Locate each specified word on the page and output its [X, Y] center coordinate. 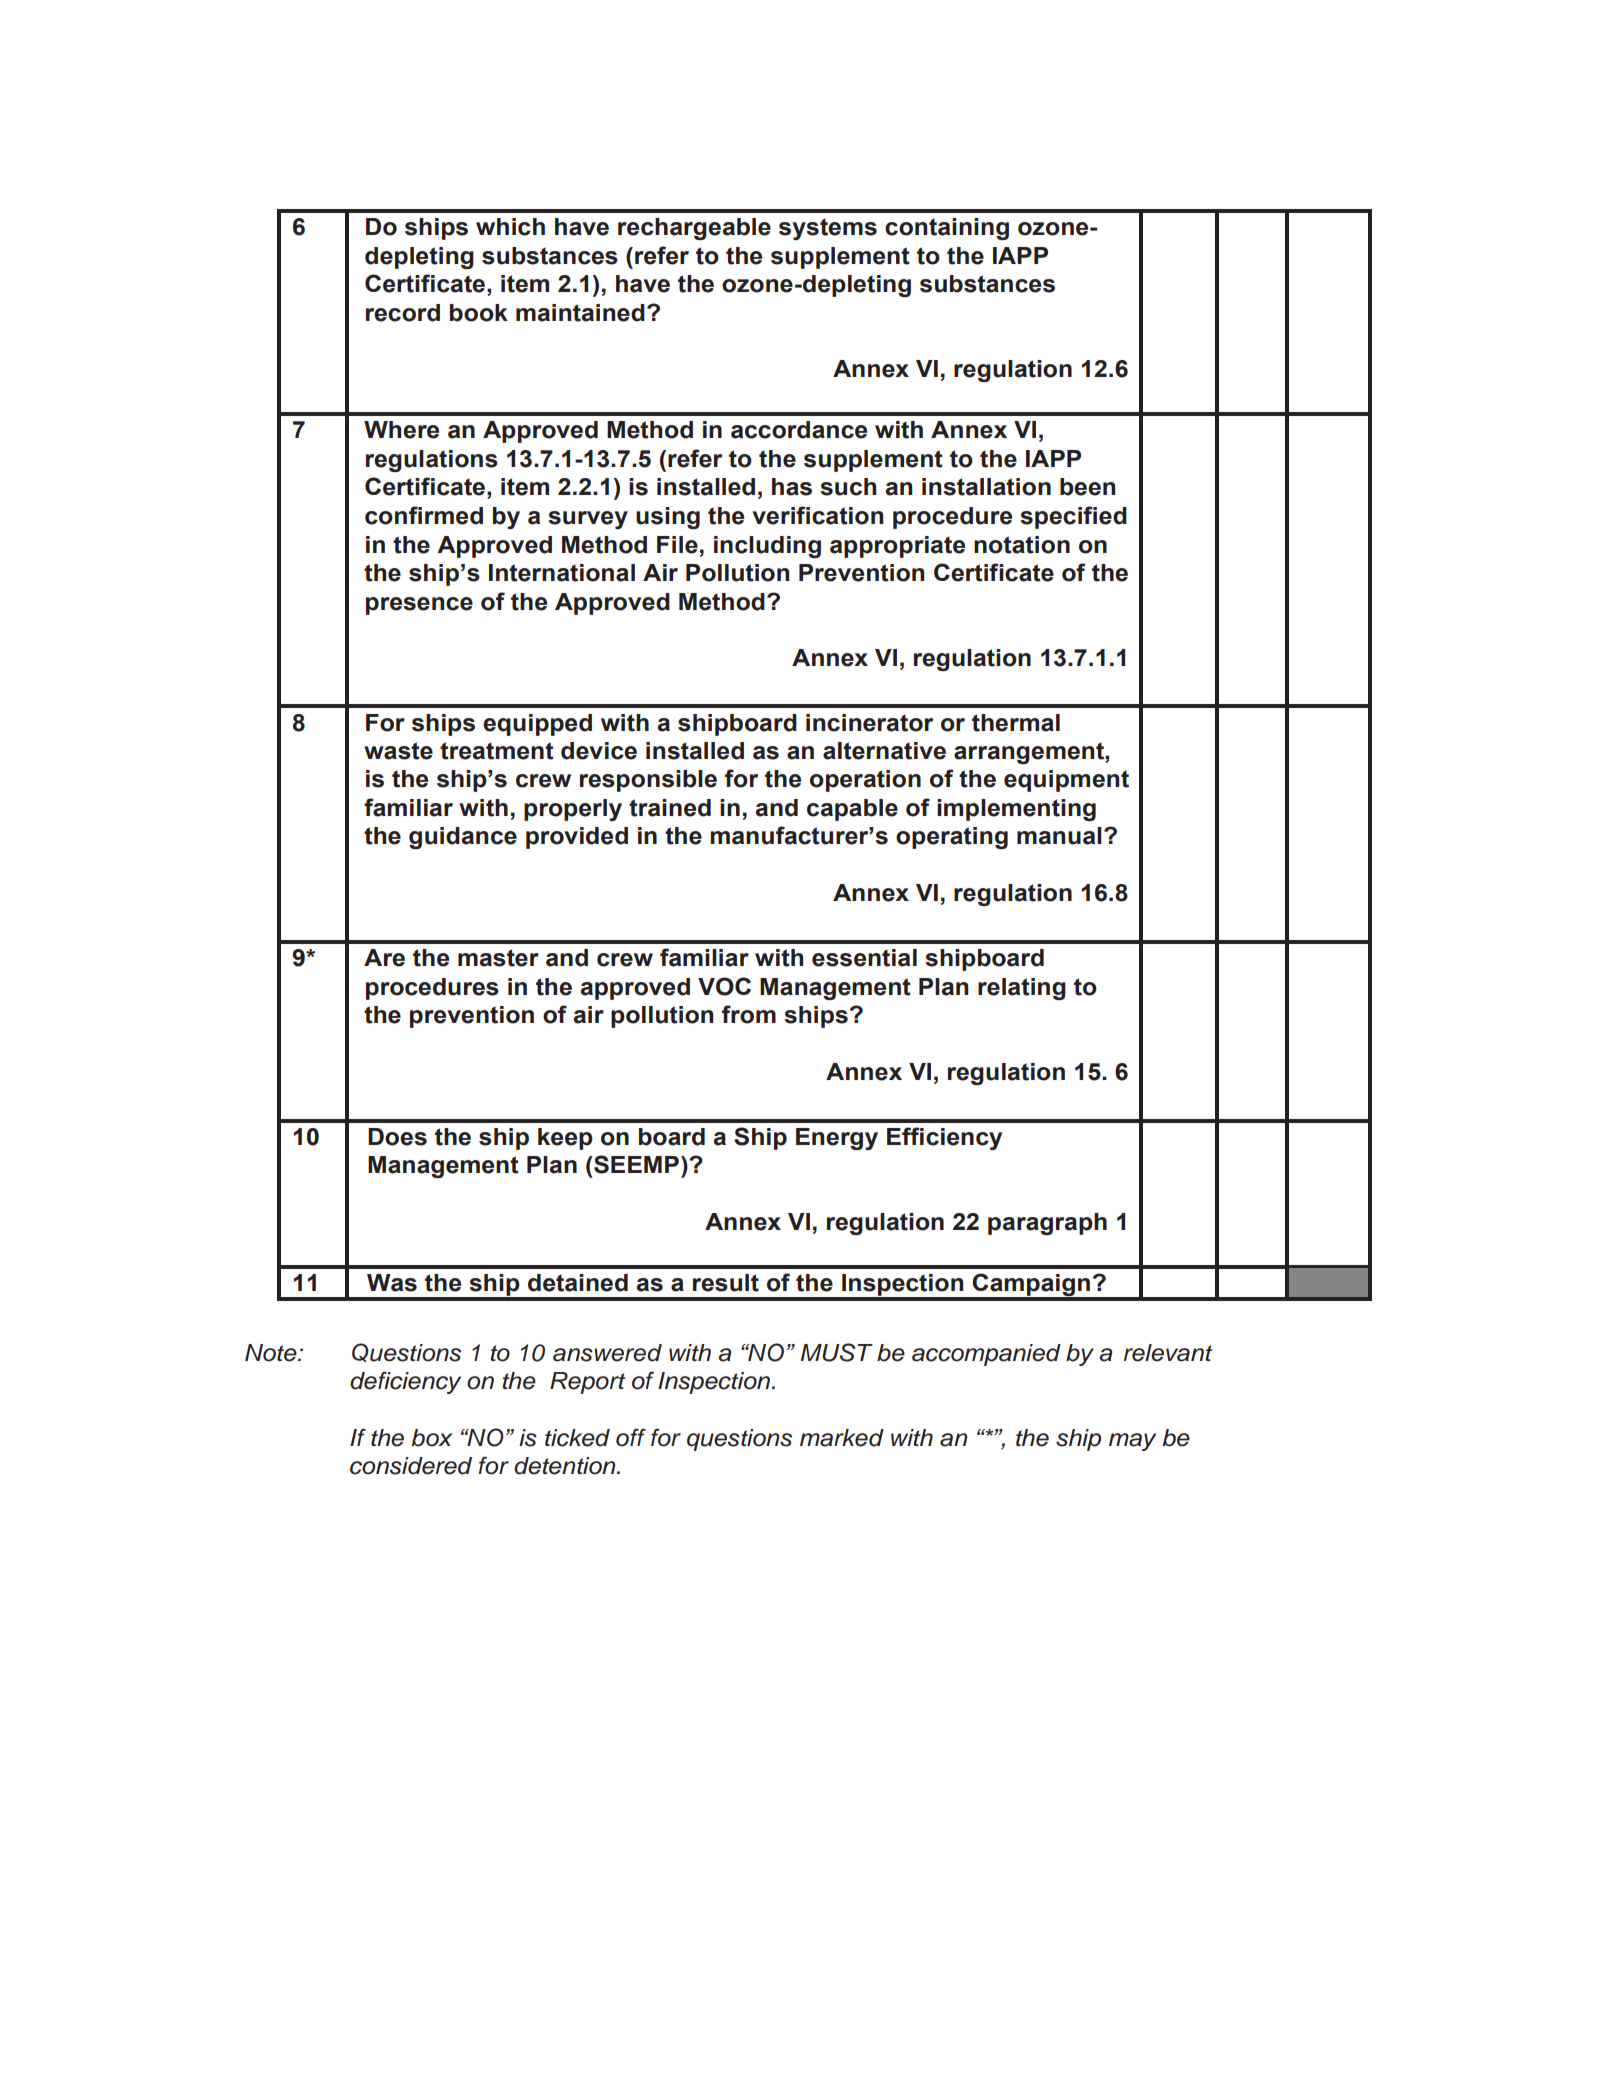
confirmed [424, 515]
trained [670, 808]
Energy [837, 1139]
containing [947, 229]
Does [397, 1137]
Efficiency [944, 1138]
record [403, 313]
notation [1022, 545]
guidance [463, 838]
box [432, 1438]
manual [1059, 836]
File [677, 545]
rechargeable [694, 229]
